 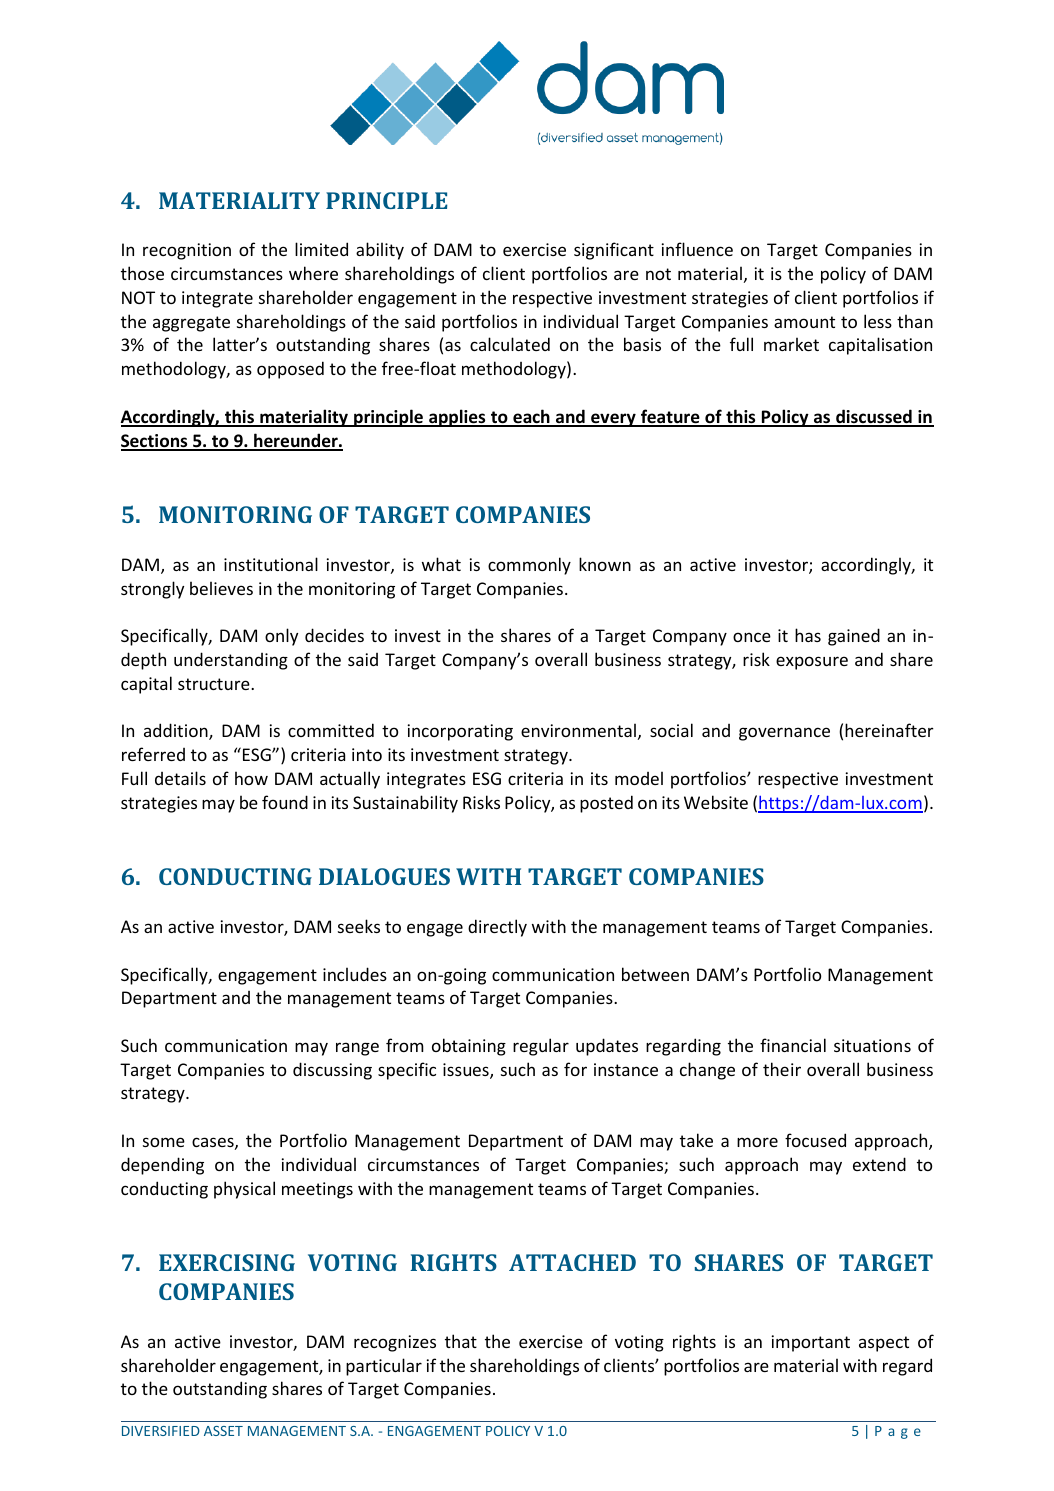 What do you see at coordinates (804, 322) in the image?
I see `amount` at bounding box center [804, 322].
